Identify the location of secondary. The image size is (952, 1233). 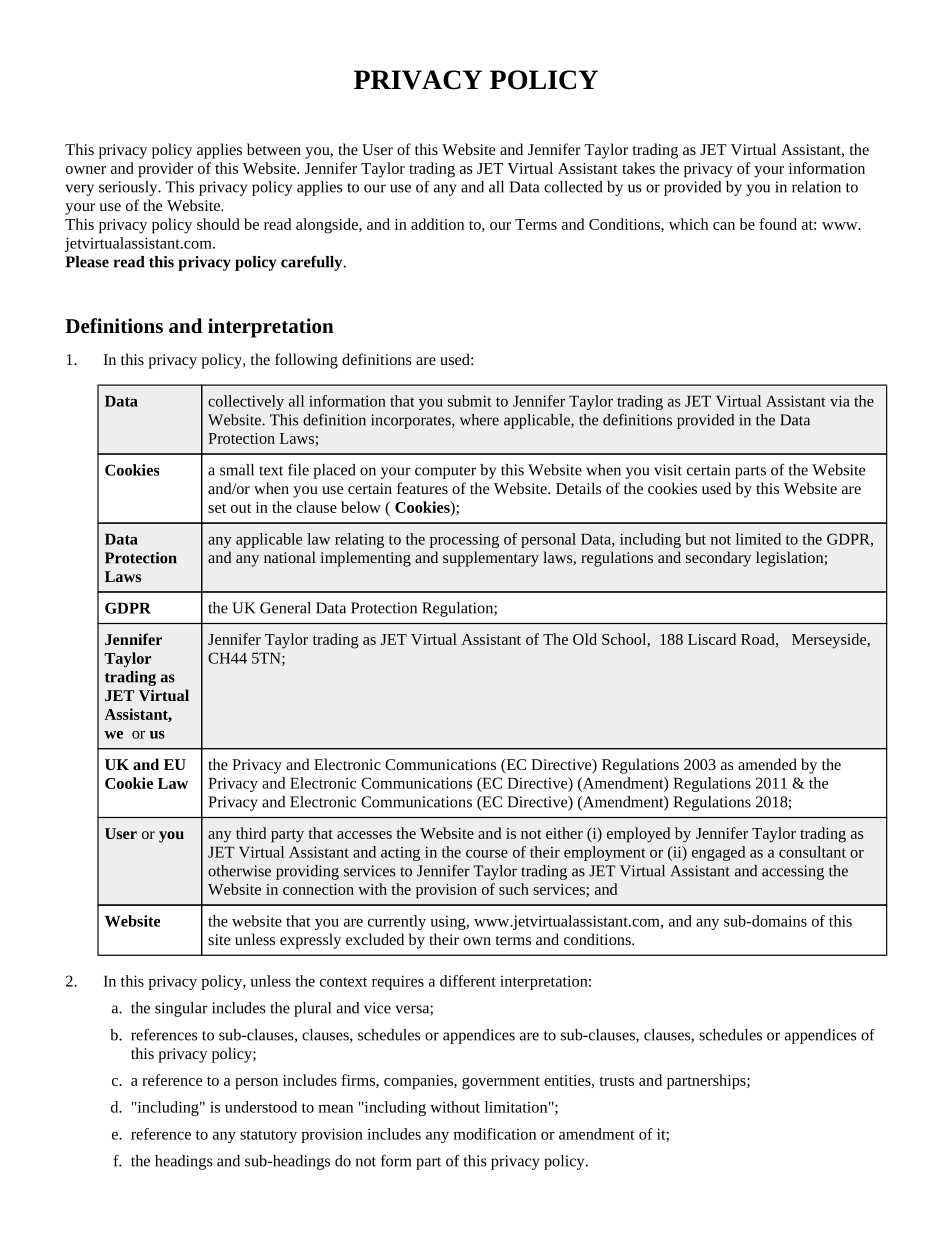
(718, 559).
